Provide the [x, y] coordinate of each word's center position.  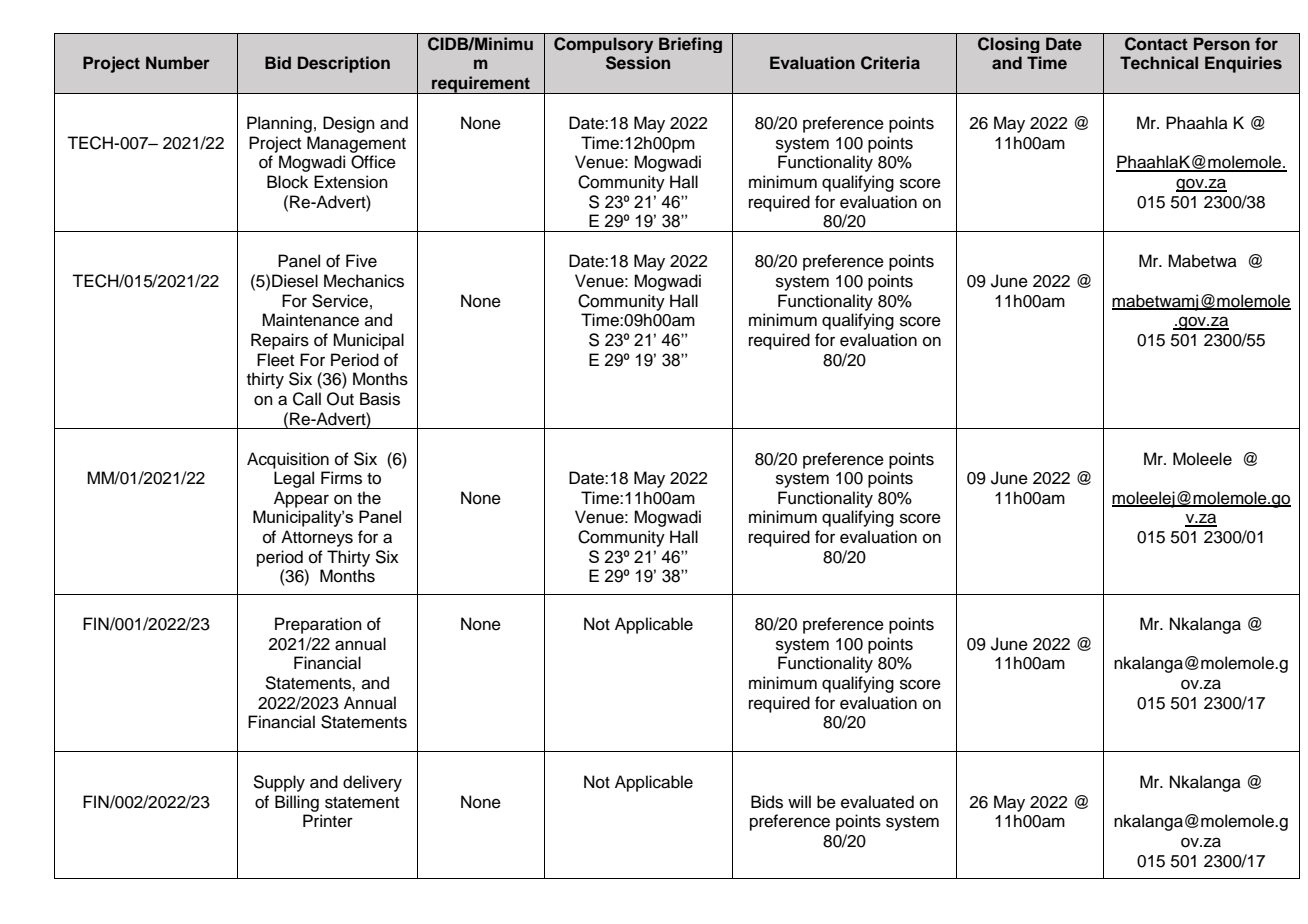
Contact [1156, 44]
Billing [297, 803]
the [369, 498]
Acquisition [288, 460]
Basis [380, 399]
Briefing [690, 45]
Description [344, 64]
